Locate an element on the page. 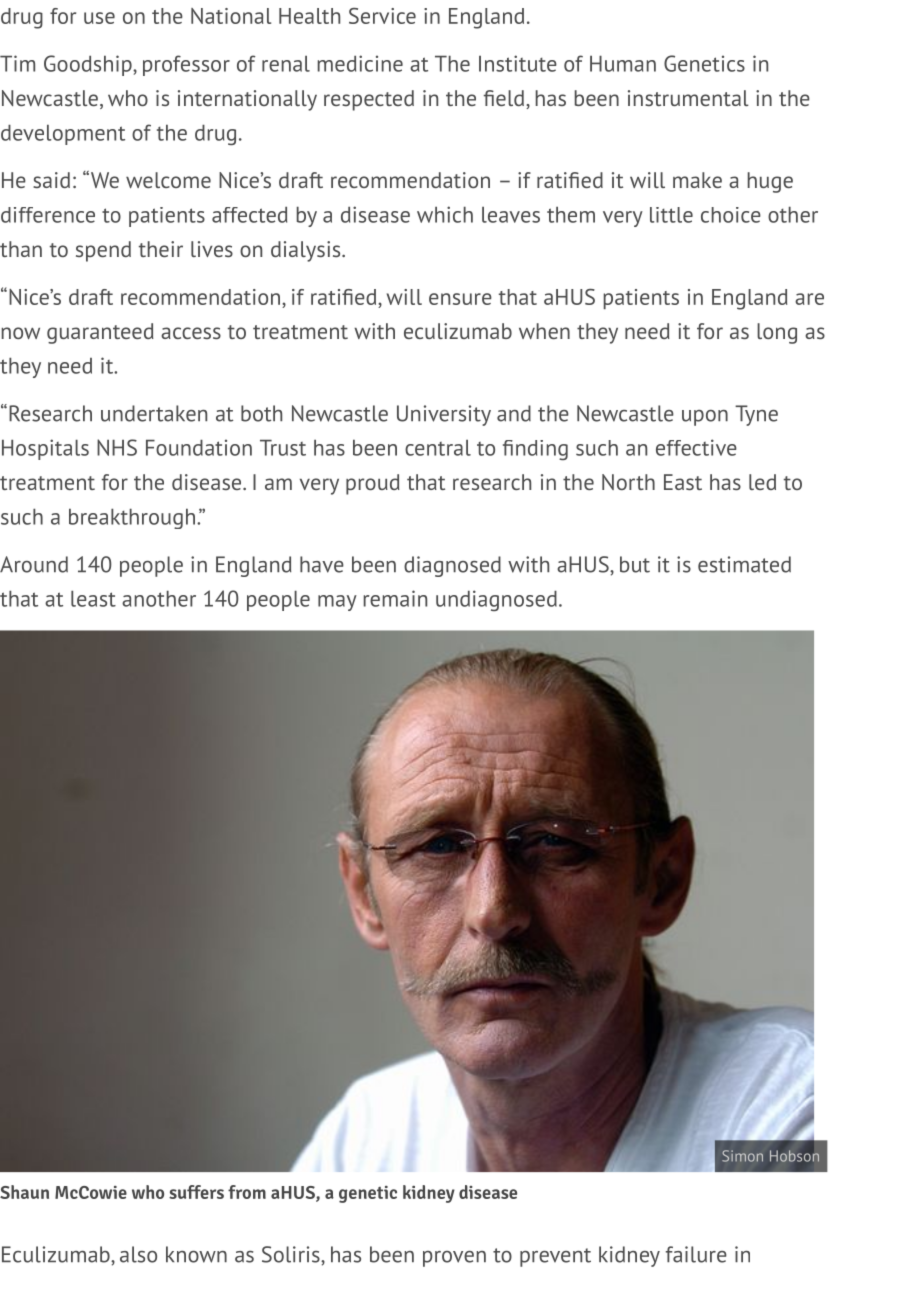 The image size is (924, 1294). instrumental is located at coordinates (688, 98).
